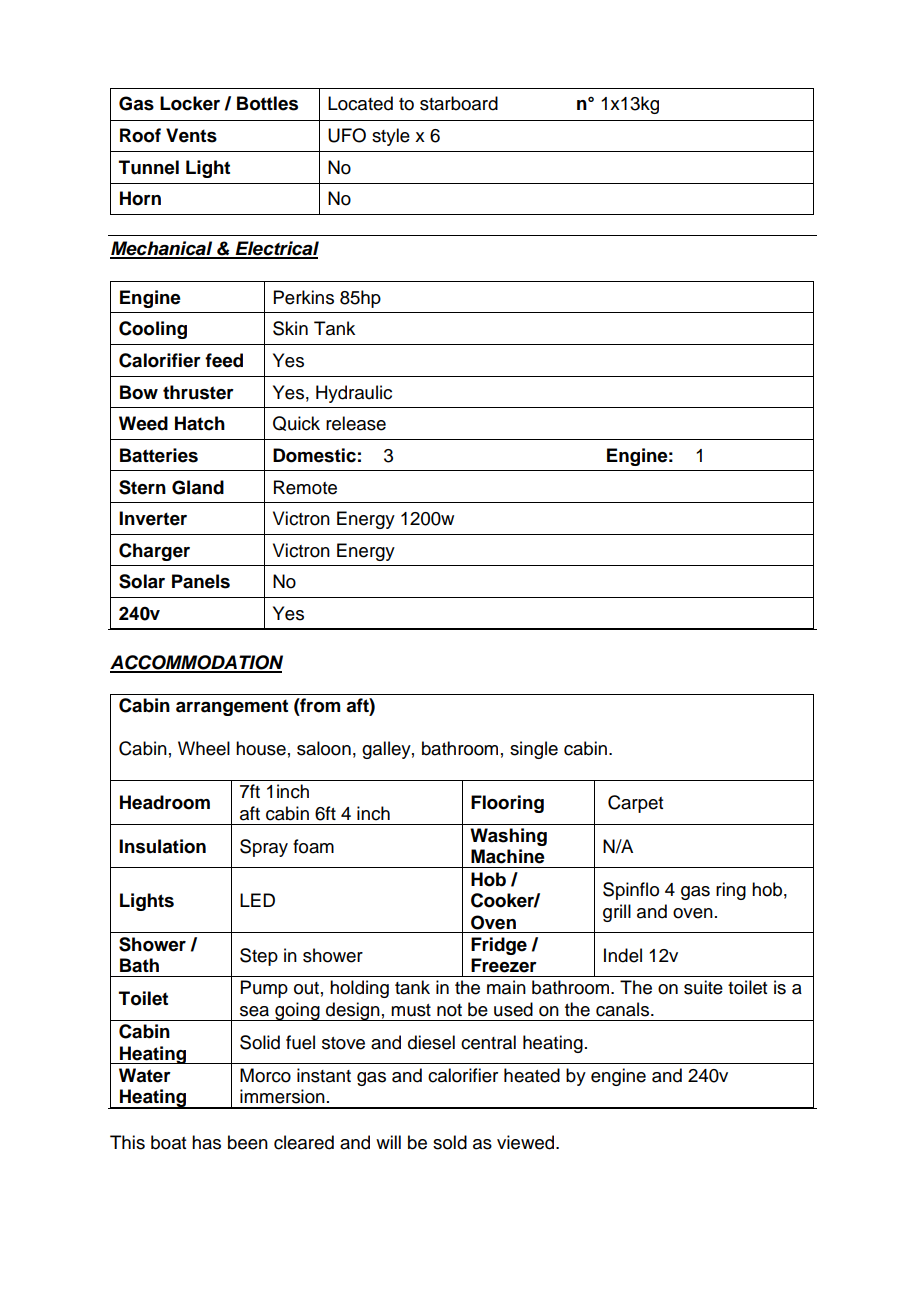  I want to click on has, so click(206, 1142).
